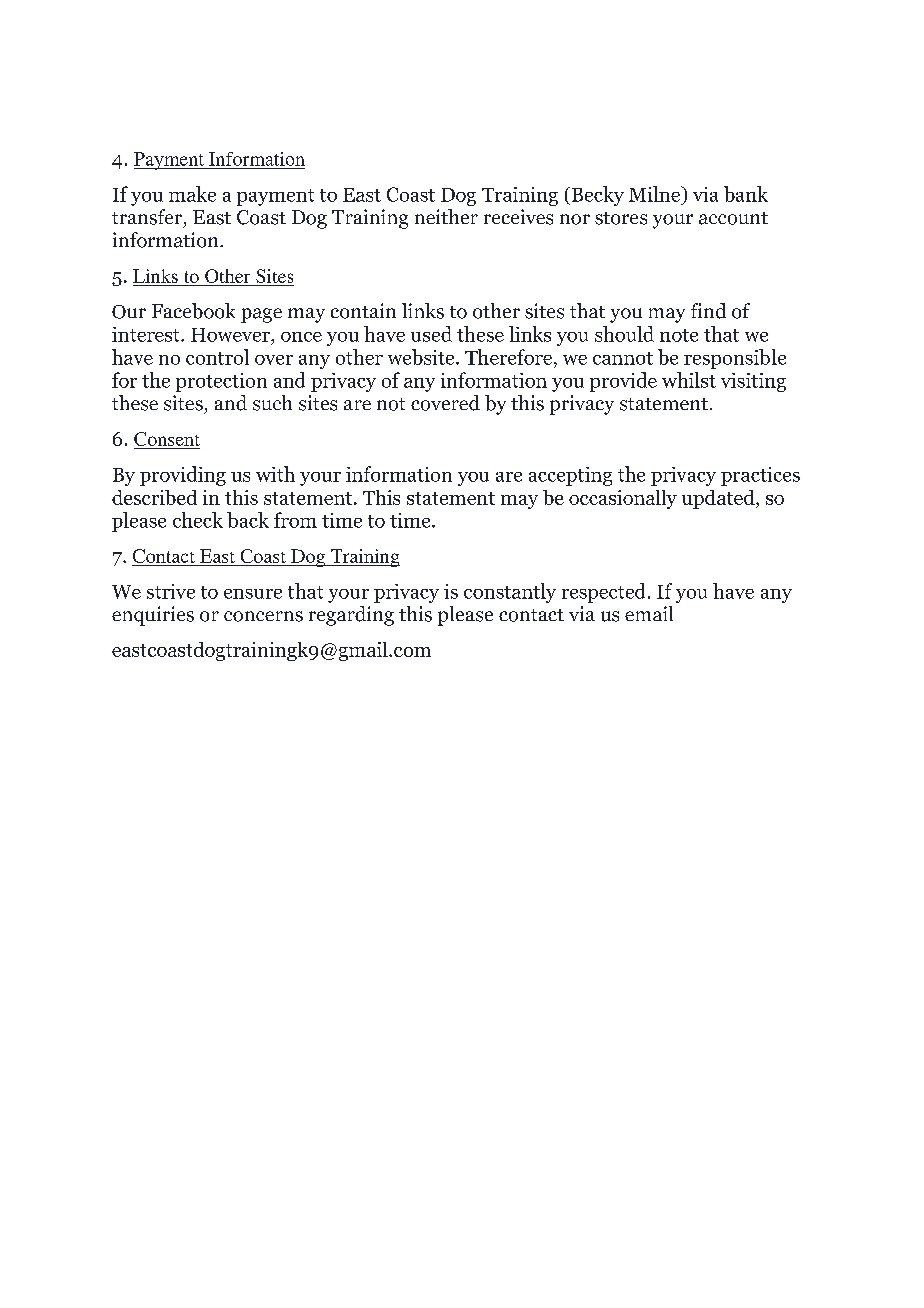 Image resolution: width=924 pixels, height=1308 pixels. I want to click on email, so click(649, 613).
